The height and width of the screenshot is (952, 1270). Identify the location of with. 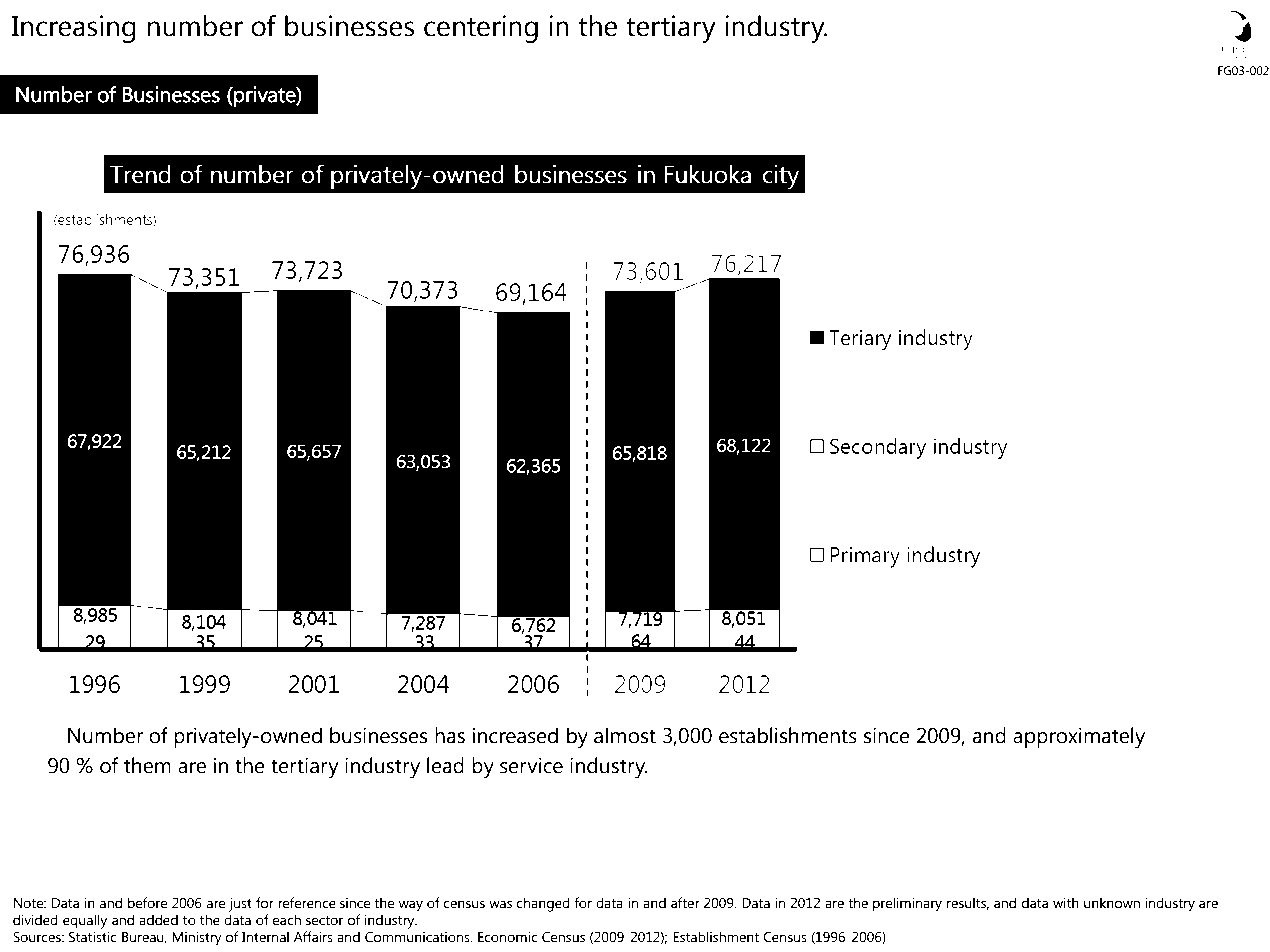
(1066, 902).
